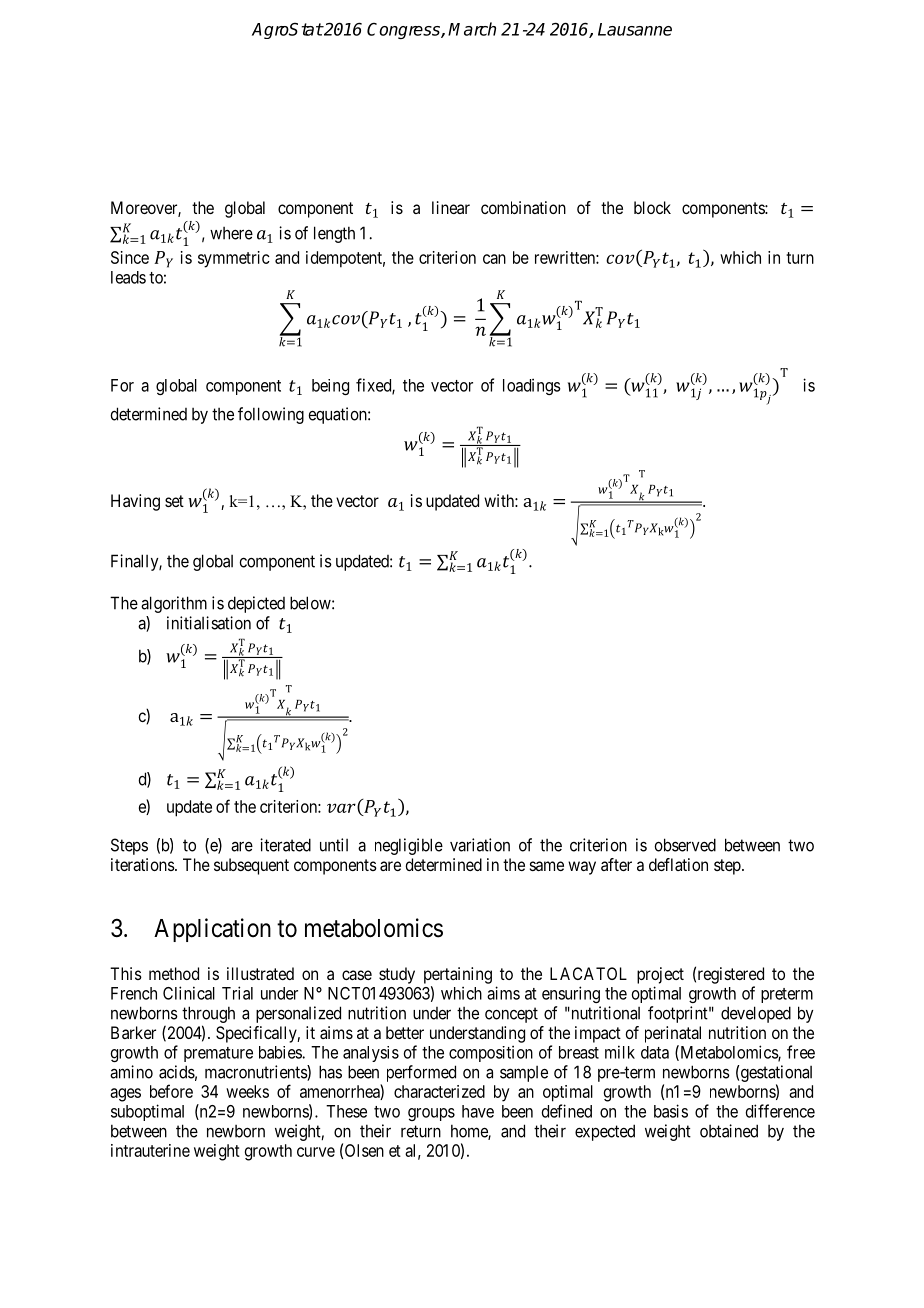  What do you see at coordinates (685, 845) in the image?
I see `observed` at bounding box center [685, 845].
